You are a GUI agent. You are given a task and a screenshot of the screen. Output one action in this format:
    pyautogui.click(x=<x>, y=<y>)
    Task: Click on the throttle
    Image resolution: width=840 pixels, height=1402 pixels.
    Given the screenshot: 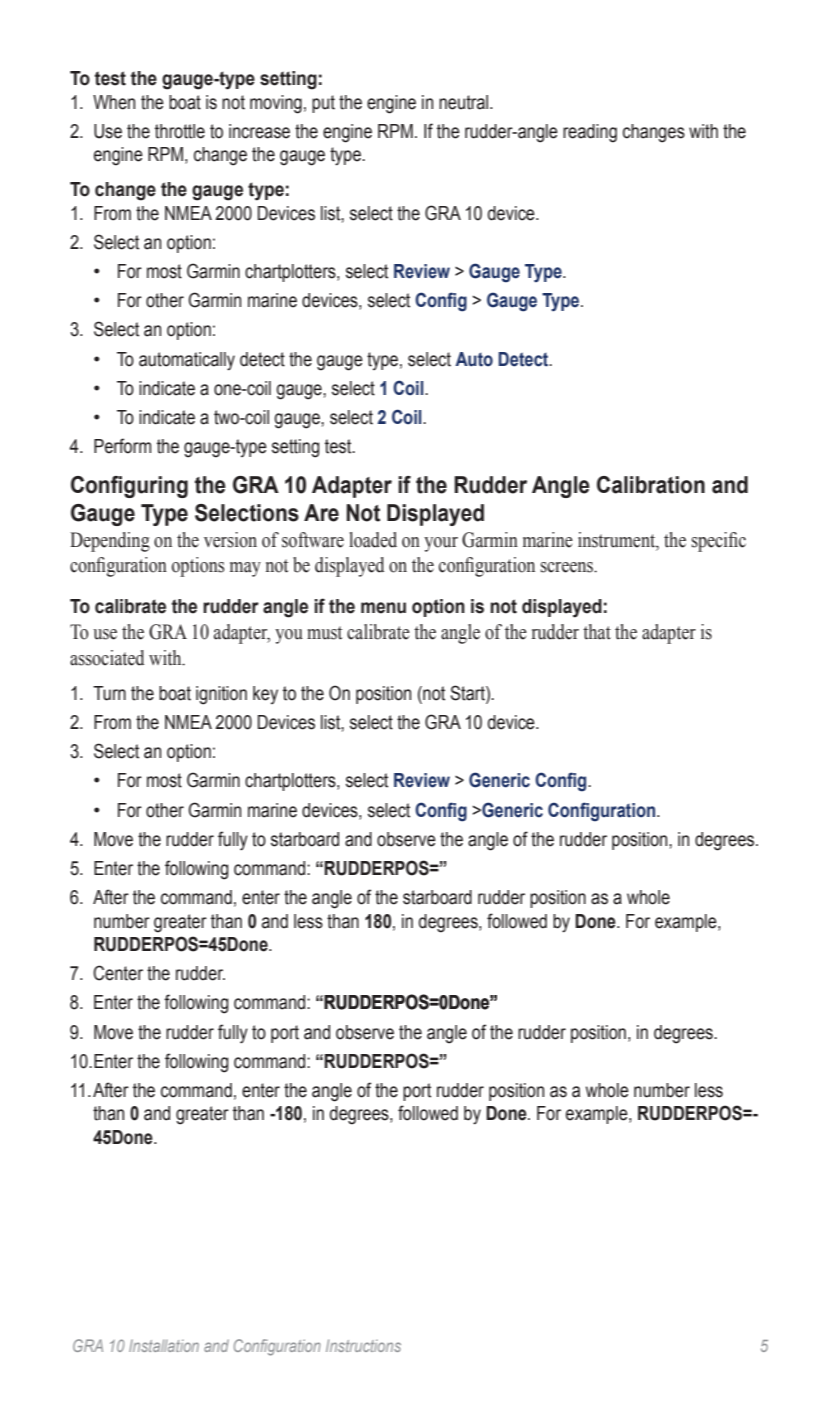 What is the action you would take?
    pyautogui.click(x=180, y=131)
